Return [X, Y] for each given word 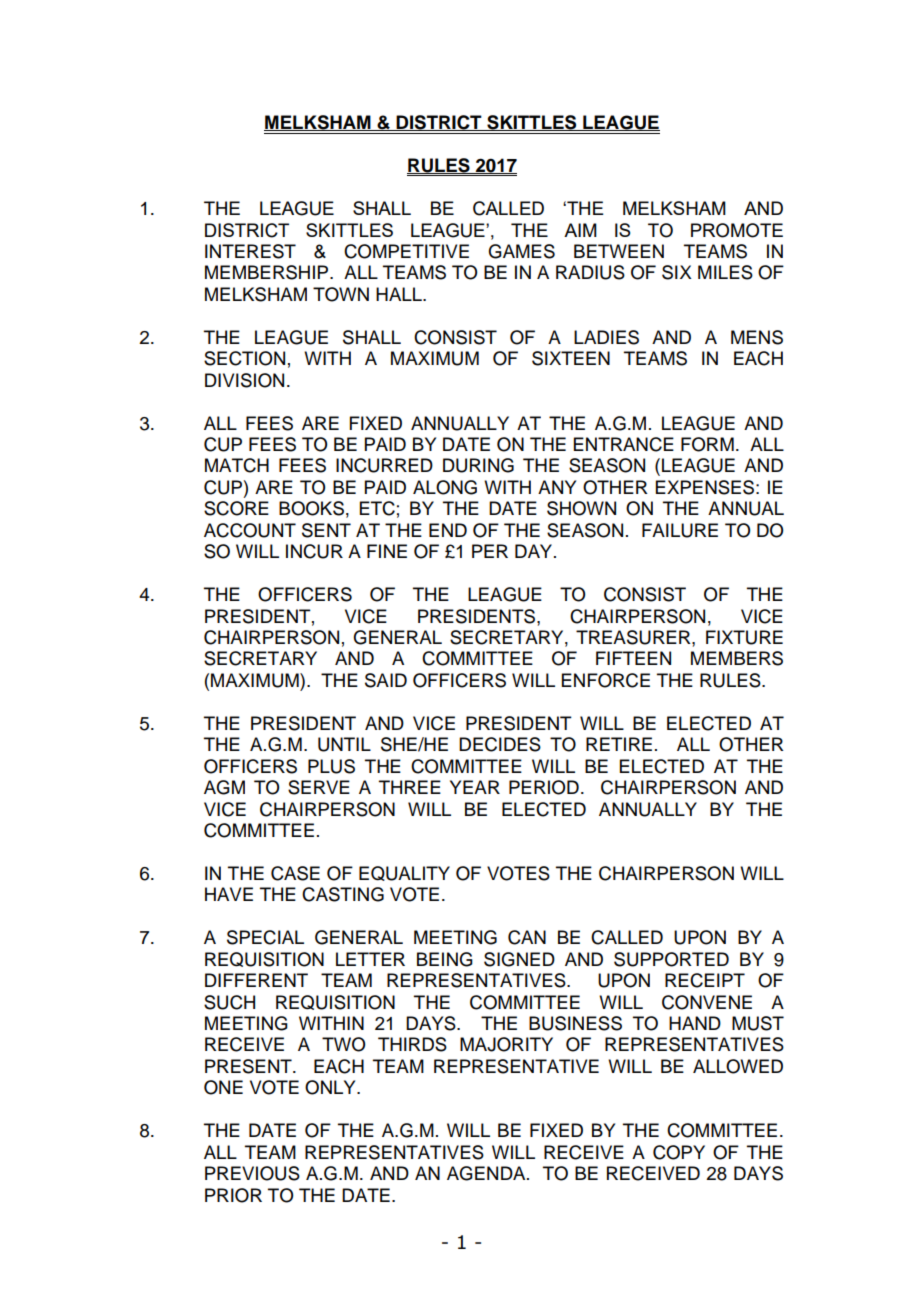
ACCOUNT [250, 530]
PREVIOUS [252, 1173]
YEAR [475, 787]
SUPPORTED [671, 959]
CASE [295, 873]
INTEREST [250, 251]
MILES [725, 272]
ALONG [445, 487]
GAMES [521, 251]
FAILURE [680, 530]
